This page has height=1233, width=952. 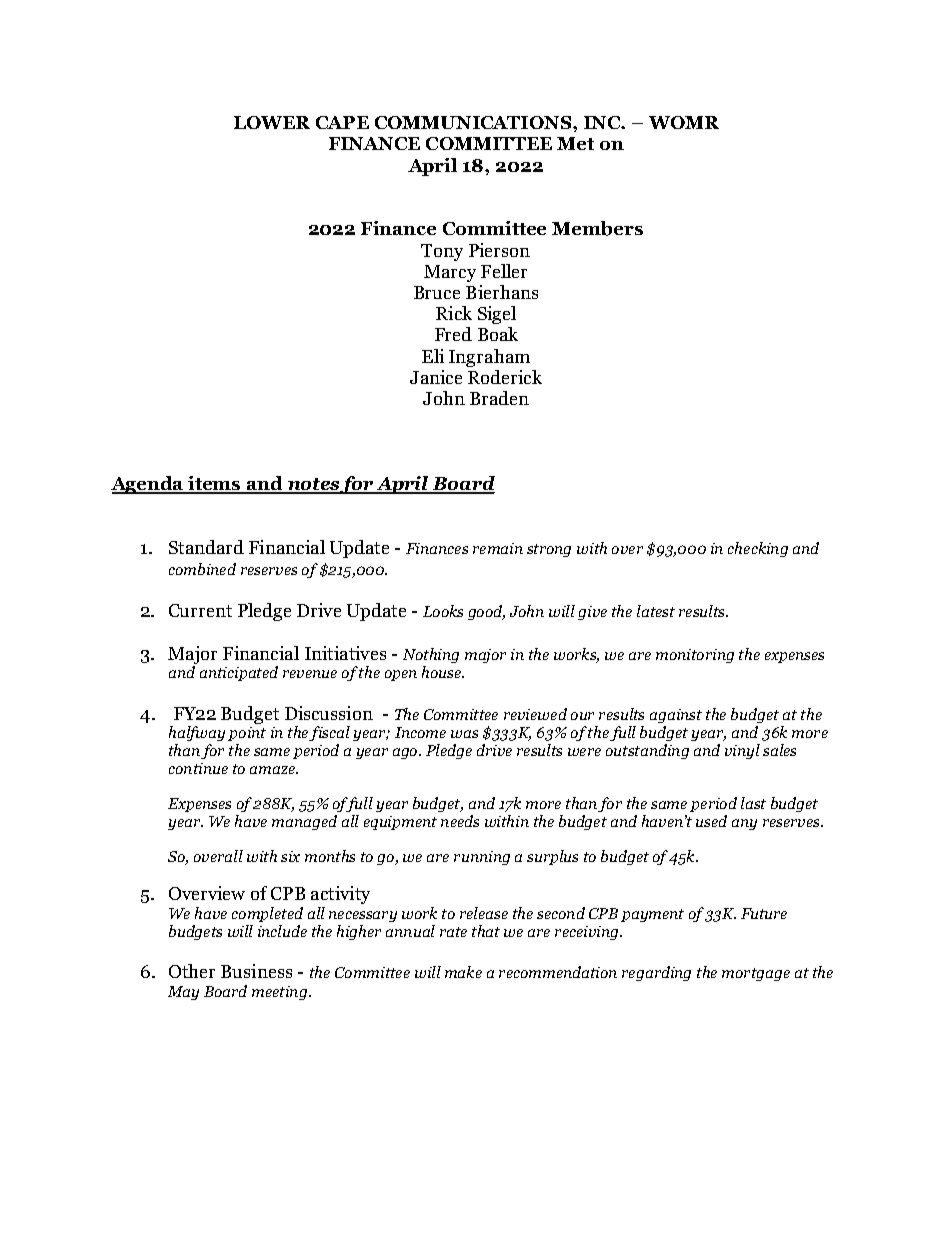 I want to click on regarding, so click(x=656, y=973).
